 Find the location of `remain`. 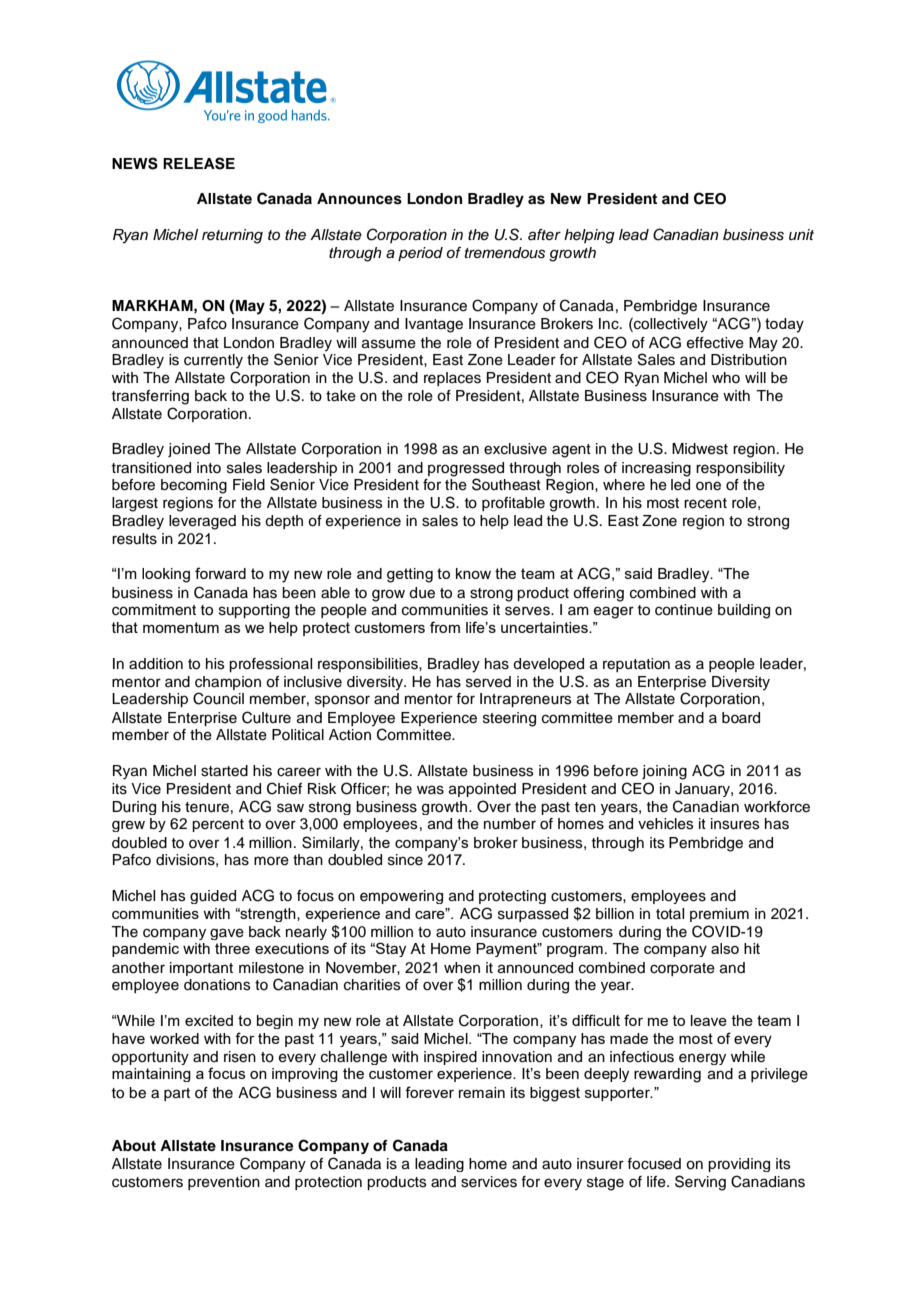

remain is located at coordinates (482, 1092).
